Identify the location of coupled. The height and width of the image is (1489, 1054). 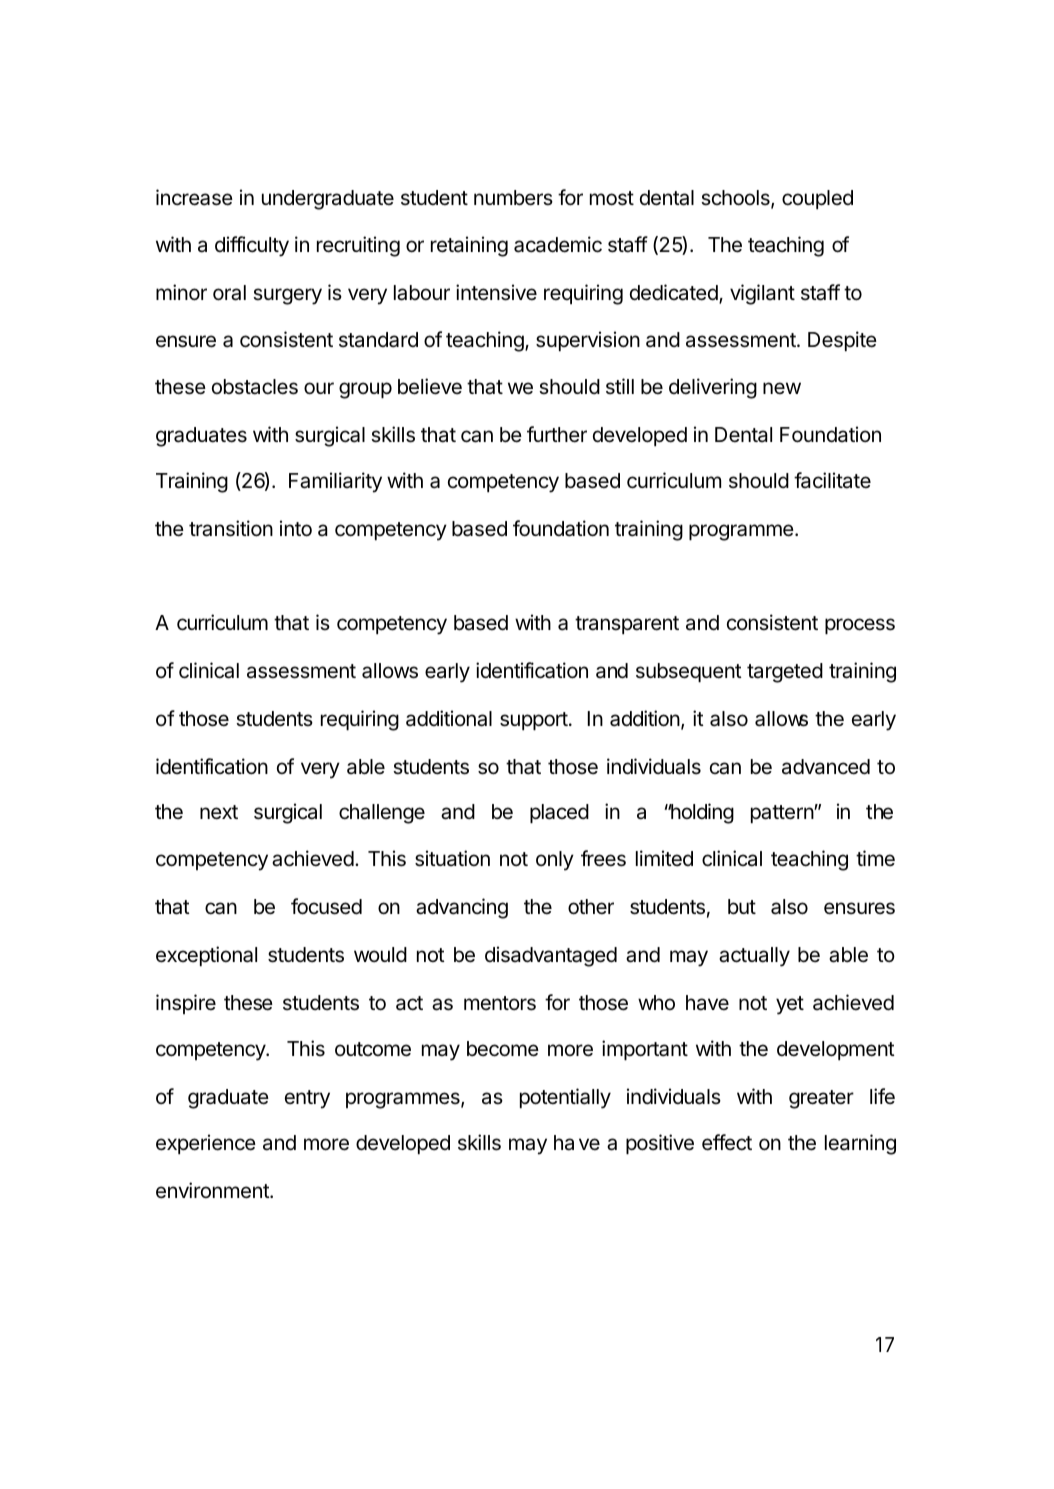
(817, 199).
